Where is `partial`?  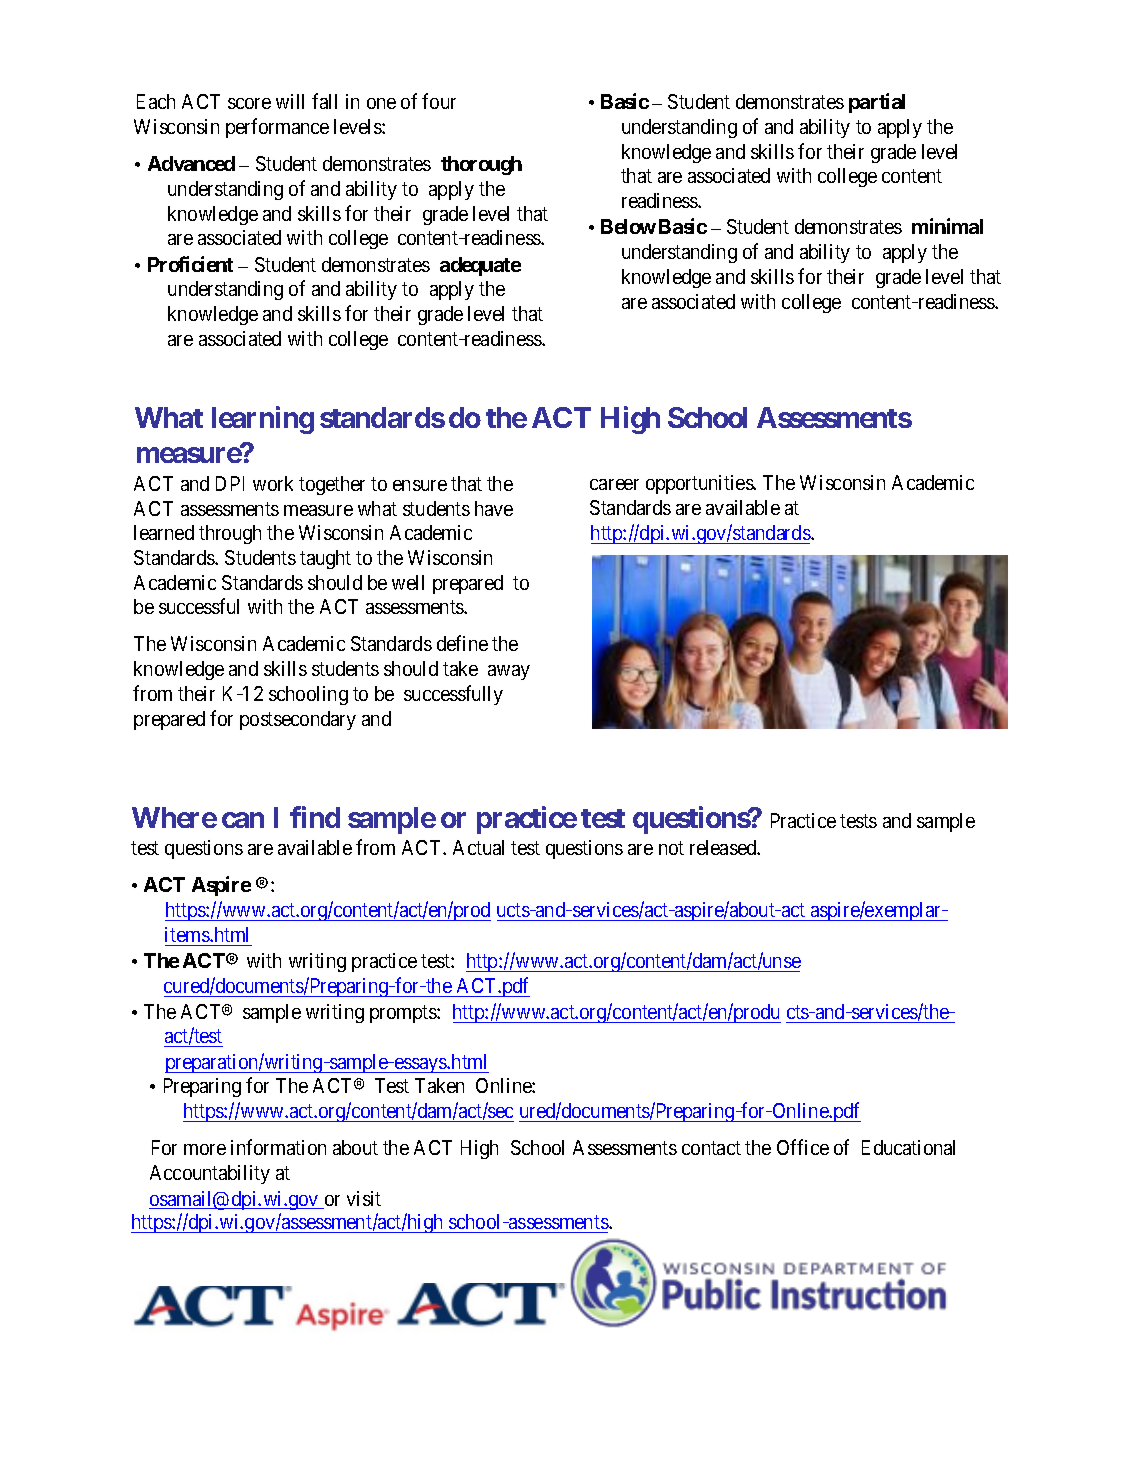
partial is located at coordinates (877, 103).
